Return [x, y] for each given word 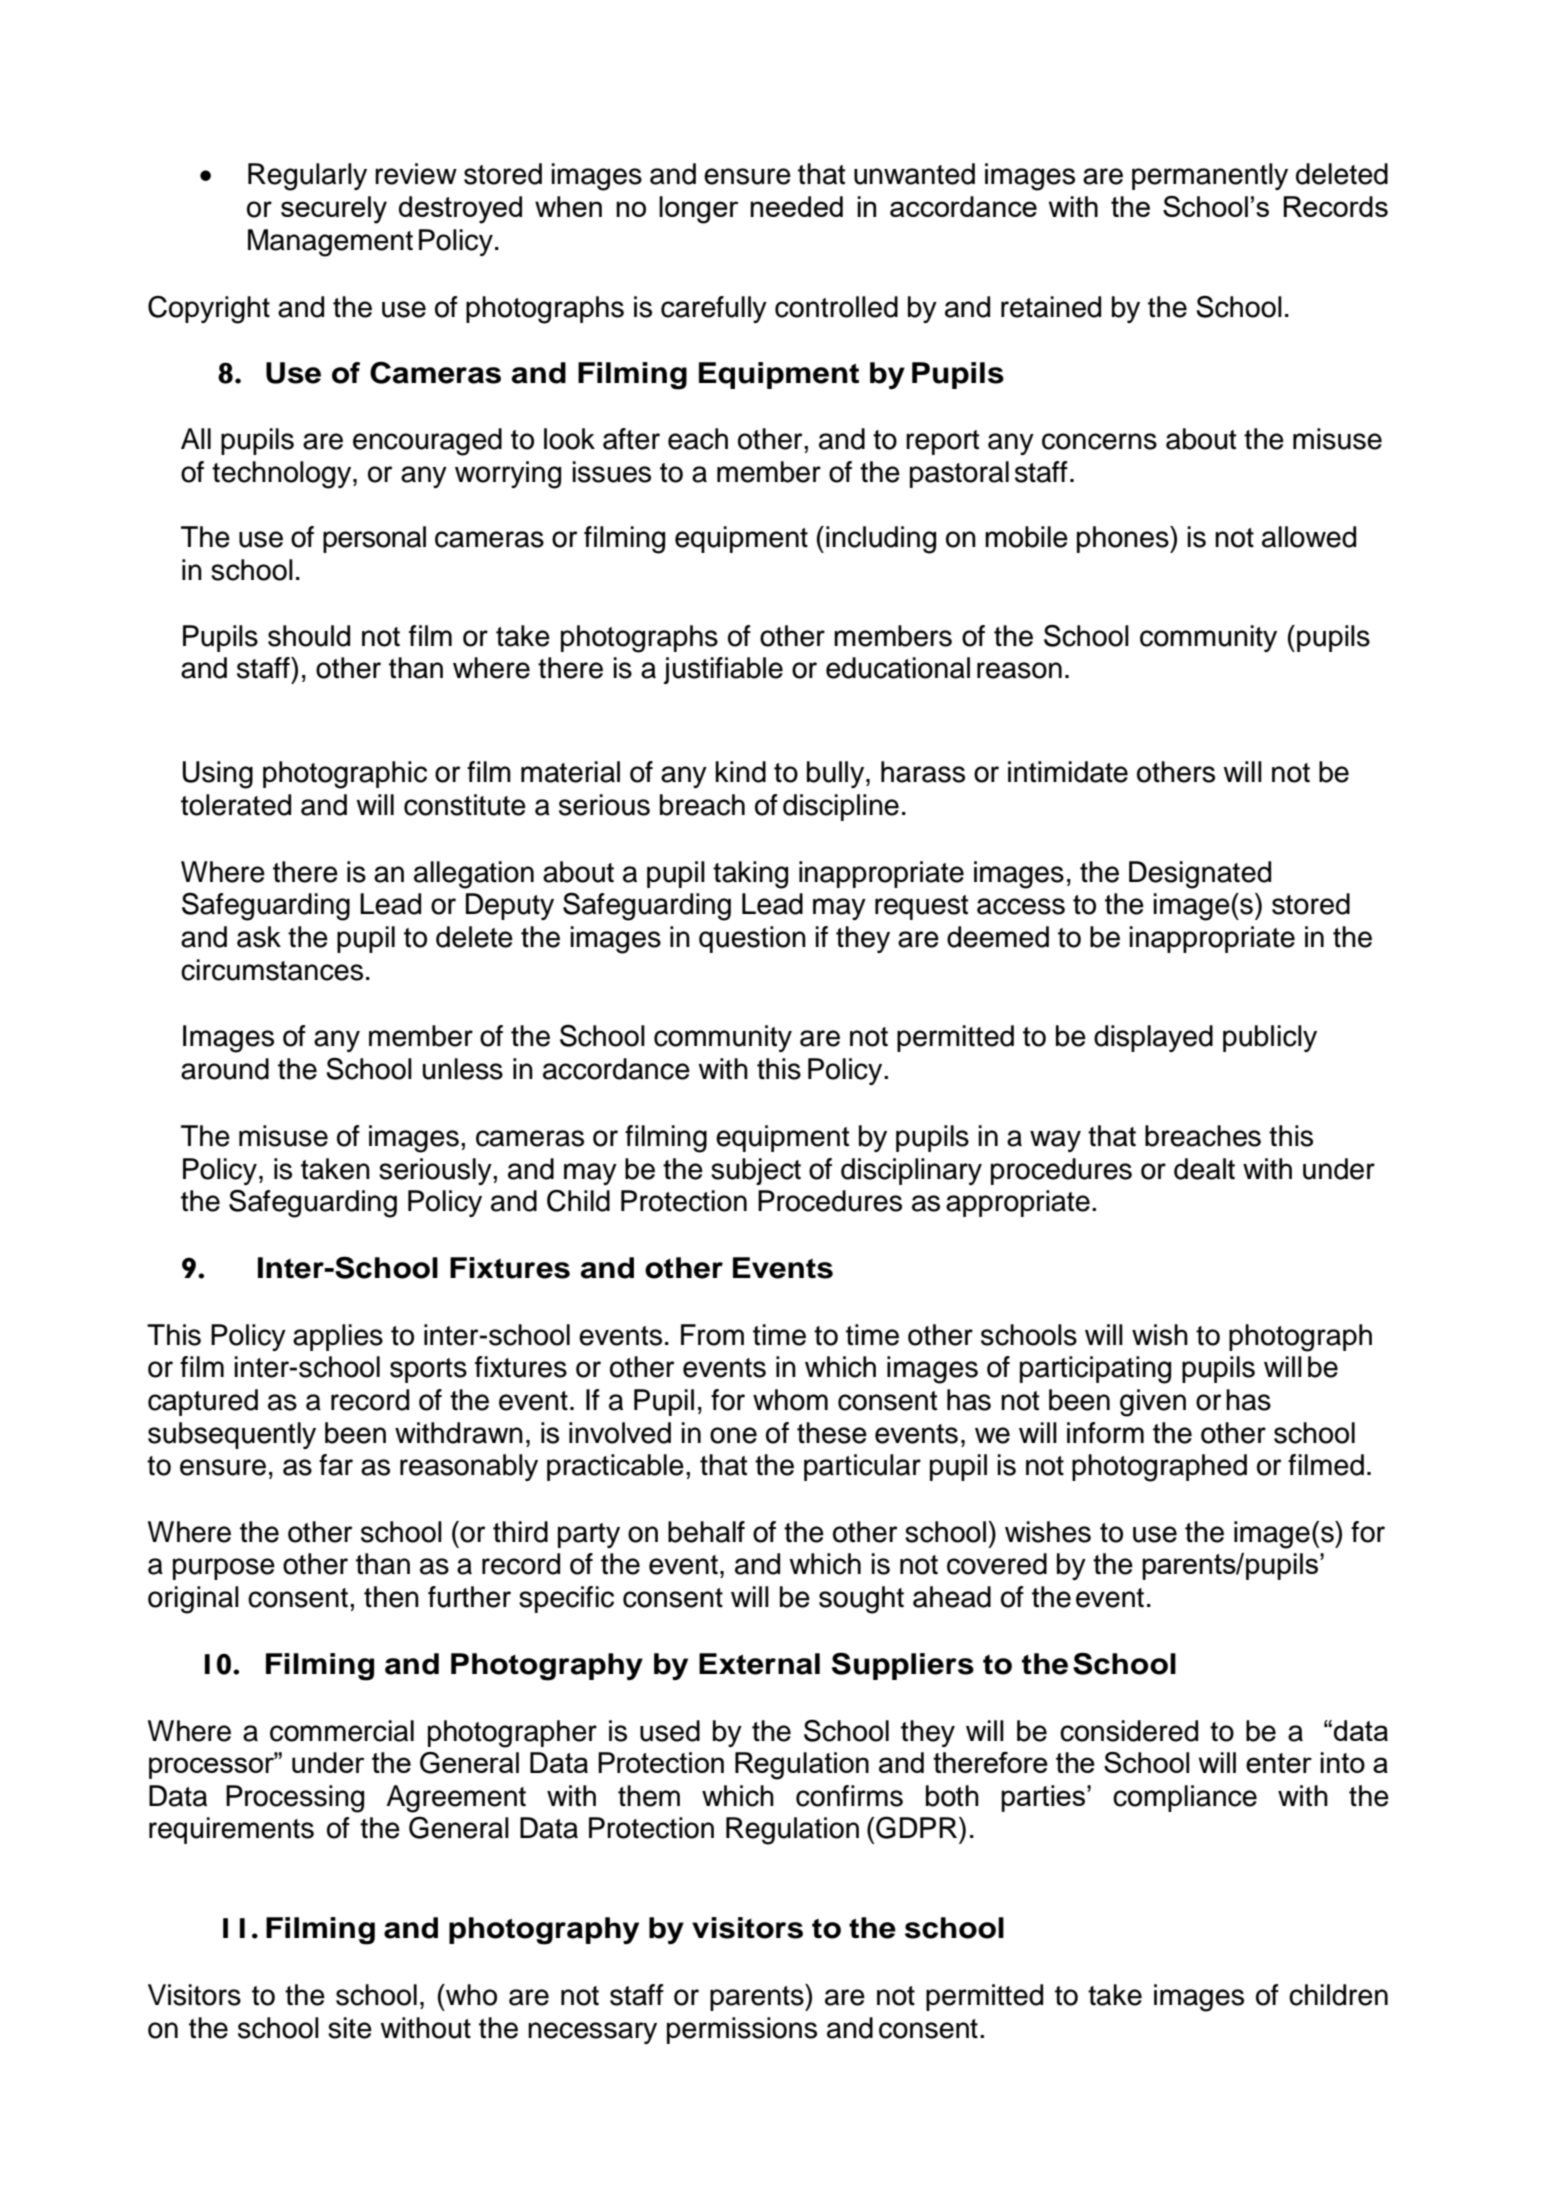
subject [756, 1171]
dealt [1204, 1169]
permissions [742, 2030]
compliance [1185, 1798]
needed [796, 206]
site [350, 2028]
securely [334, 210]
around [225, 1069]
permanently [1210, 176]
